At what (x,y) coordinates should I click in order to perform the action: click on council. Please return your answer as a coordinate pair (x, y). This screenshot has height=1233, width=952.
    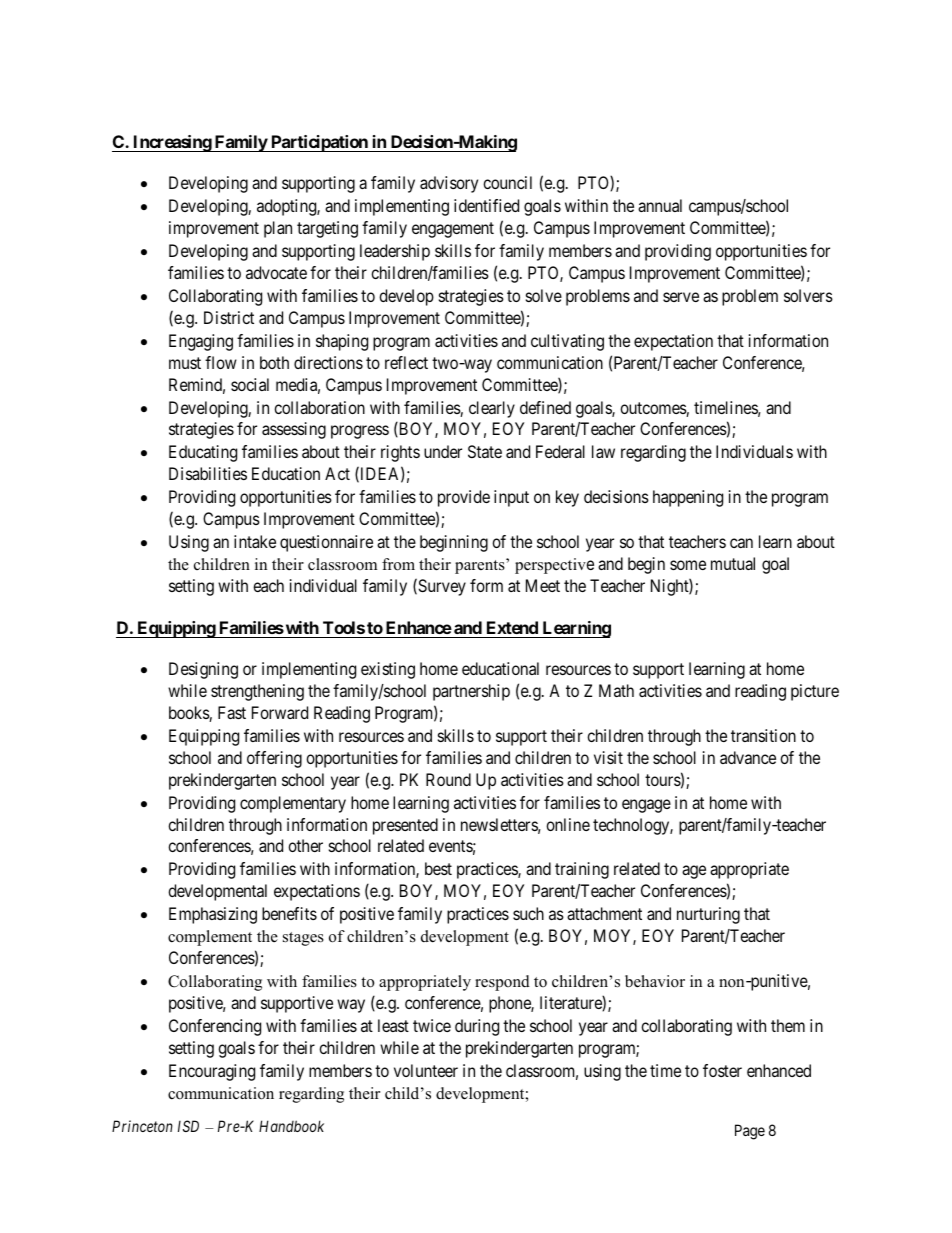
    Looking at the image, I should click on (507, 182).
